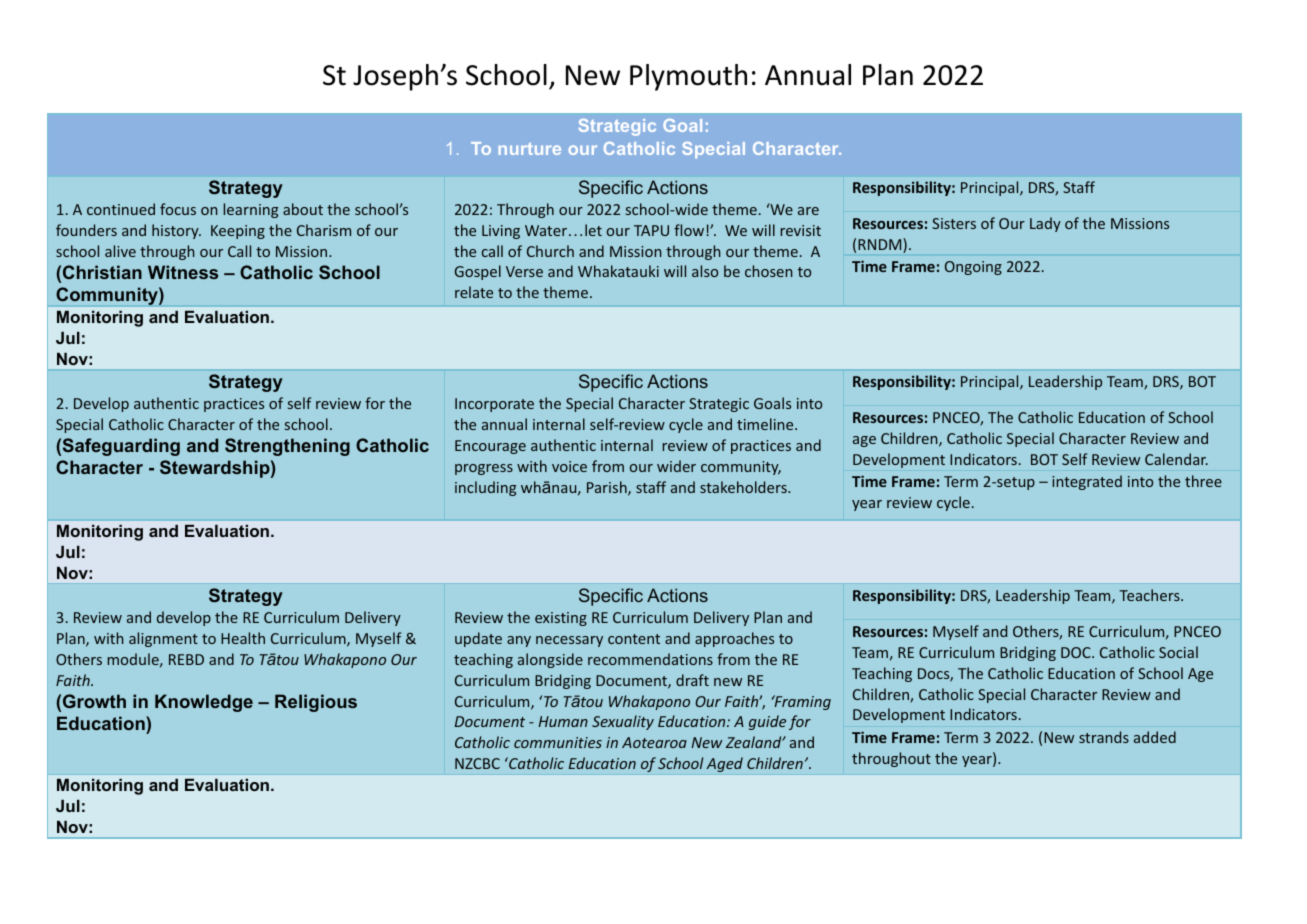  Describe the element at coordinates (494, 405) in the image. I see `Incorporate` at that location.
